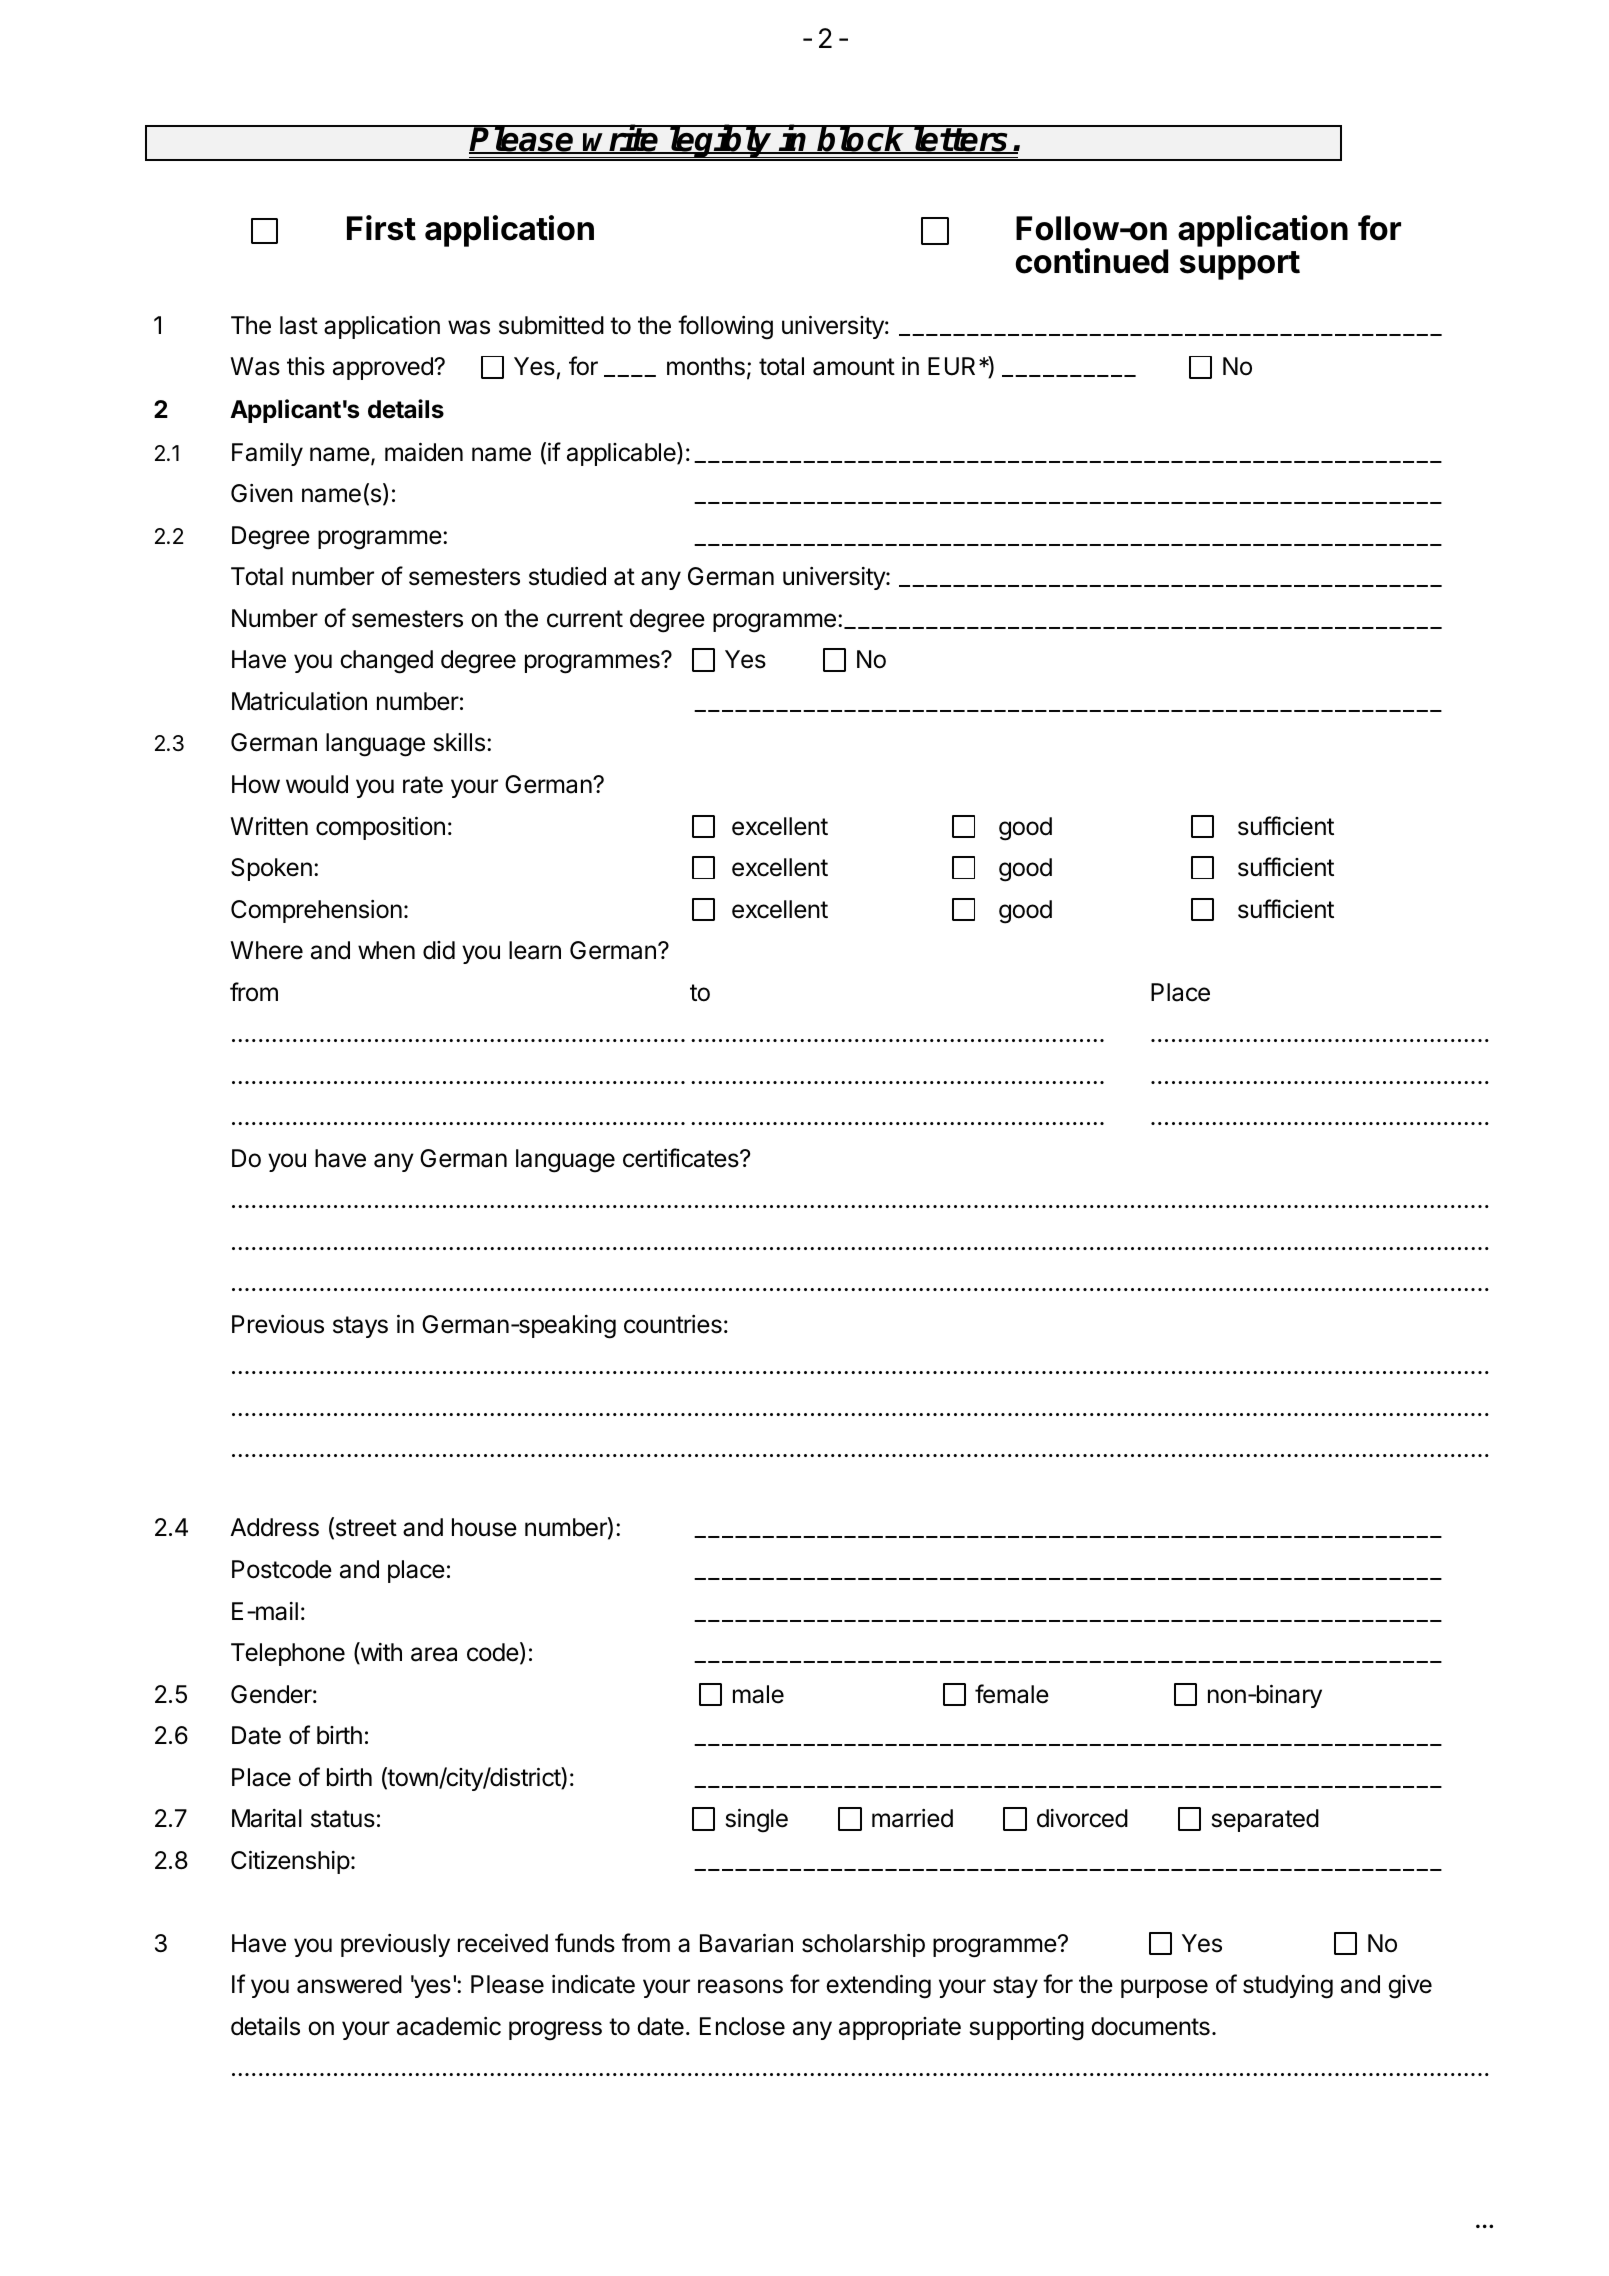 The height and width of the document is (2276, 1609). What do you see at coordinates (862, 139) in the document?
I see `block` at bounding box center [862, 139].
